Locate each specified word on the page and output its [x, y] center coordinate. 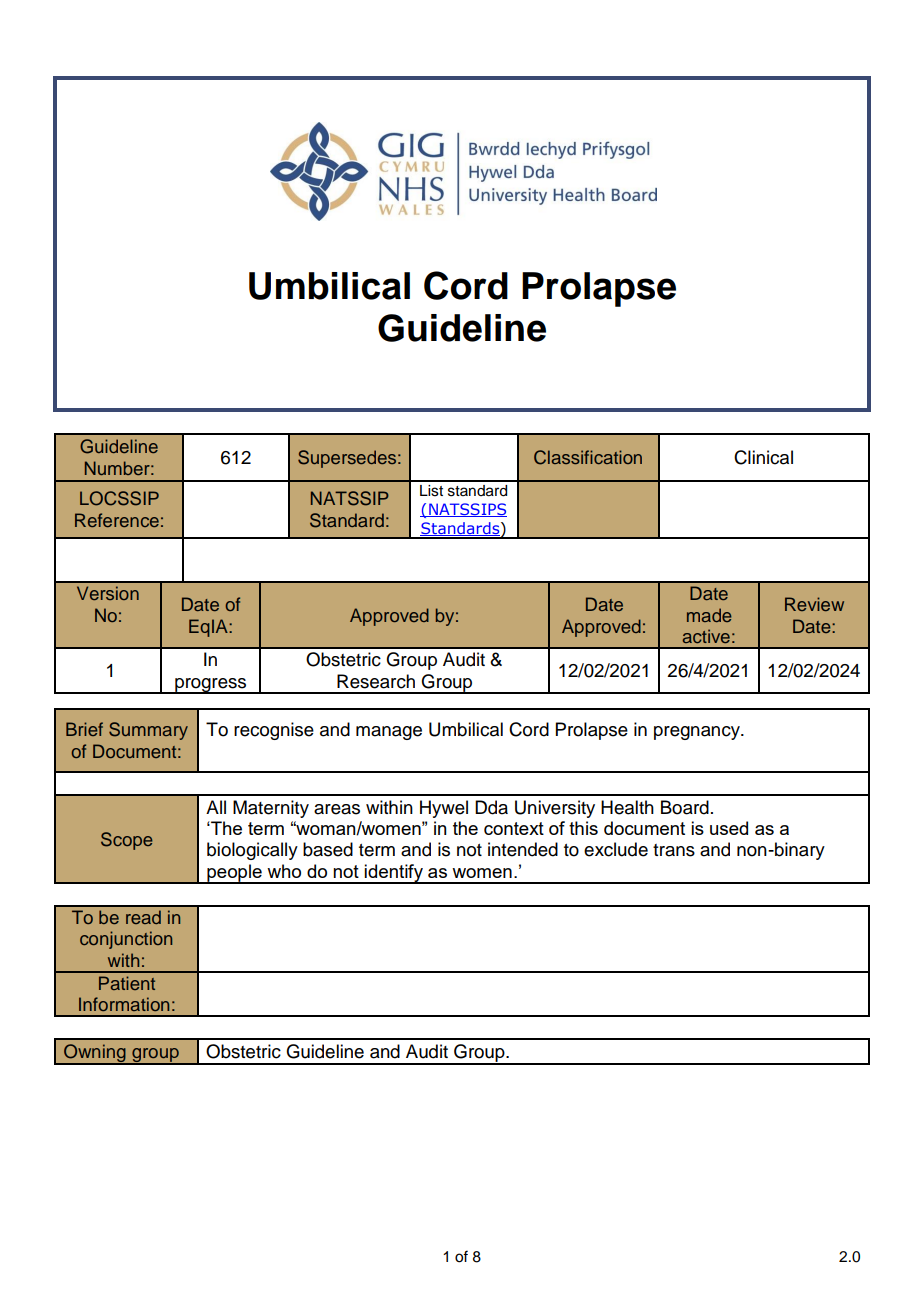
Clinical [763, 457]
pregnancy [698, 733]
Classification [588, 457]
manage [389, 733]
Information [124, 1004]
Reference [117, 520]
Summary [148, 731]
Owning [95, 1054]
